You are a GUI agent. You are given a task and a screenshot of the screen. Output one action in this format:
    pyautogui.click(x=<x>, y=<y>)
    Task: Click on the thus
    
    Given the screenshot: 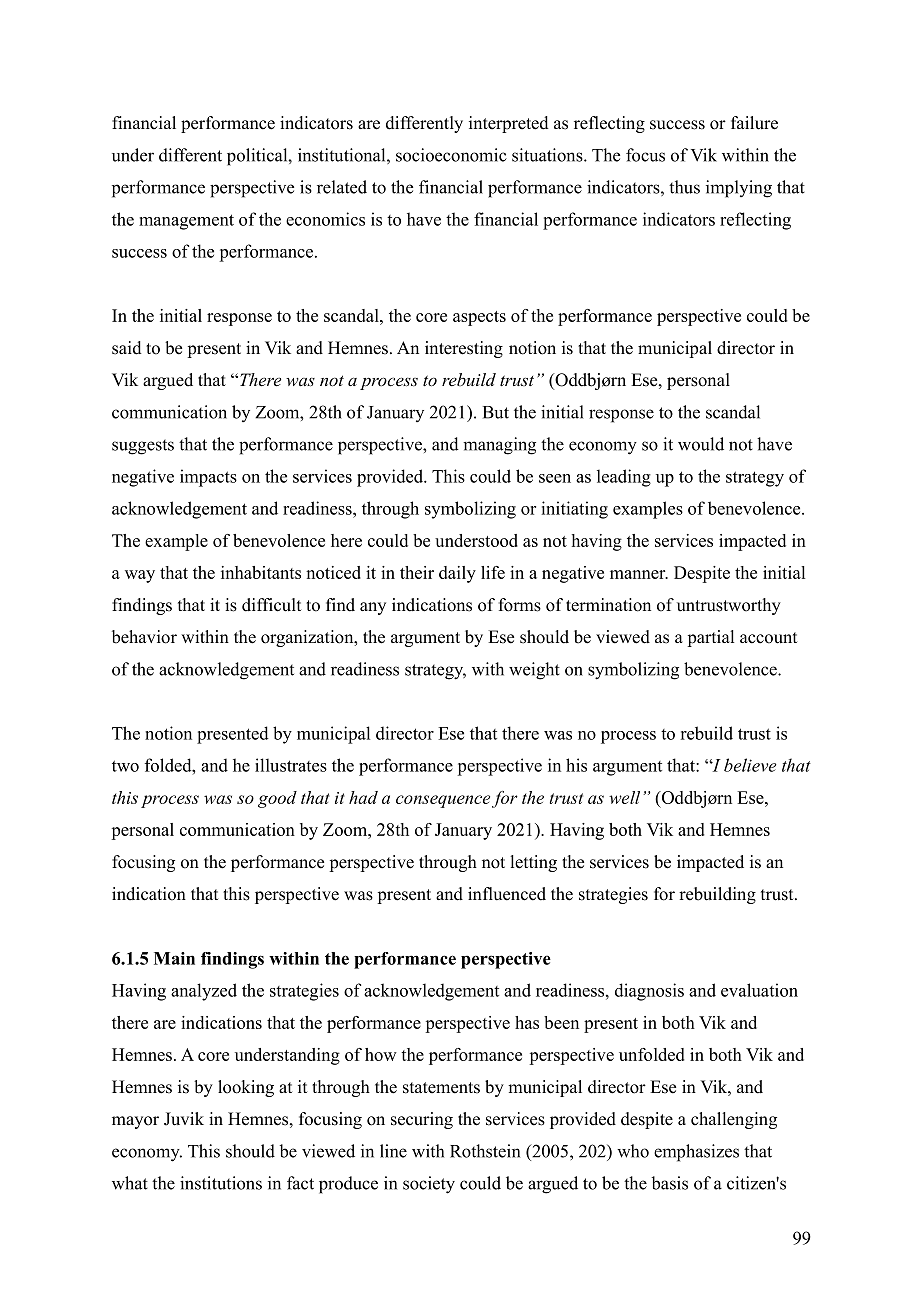 What is the action you would take?
    pyautogui.click(x=684, y=187)
